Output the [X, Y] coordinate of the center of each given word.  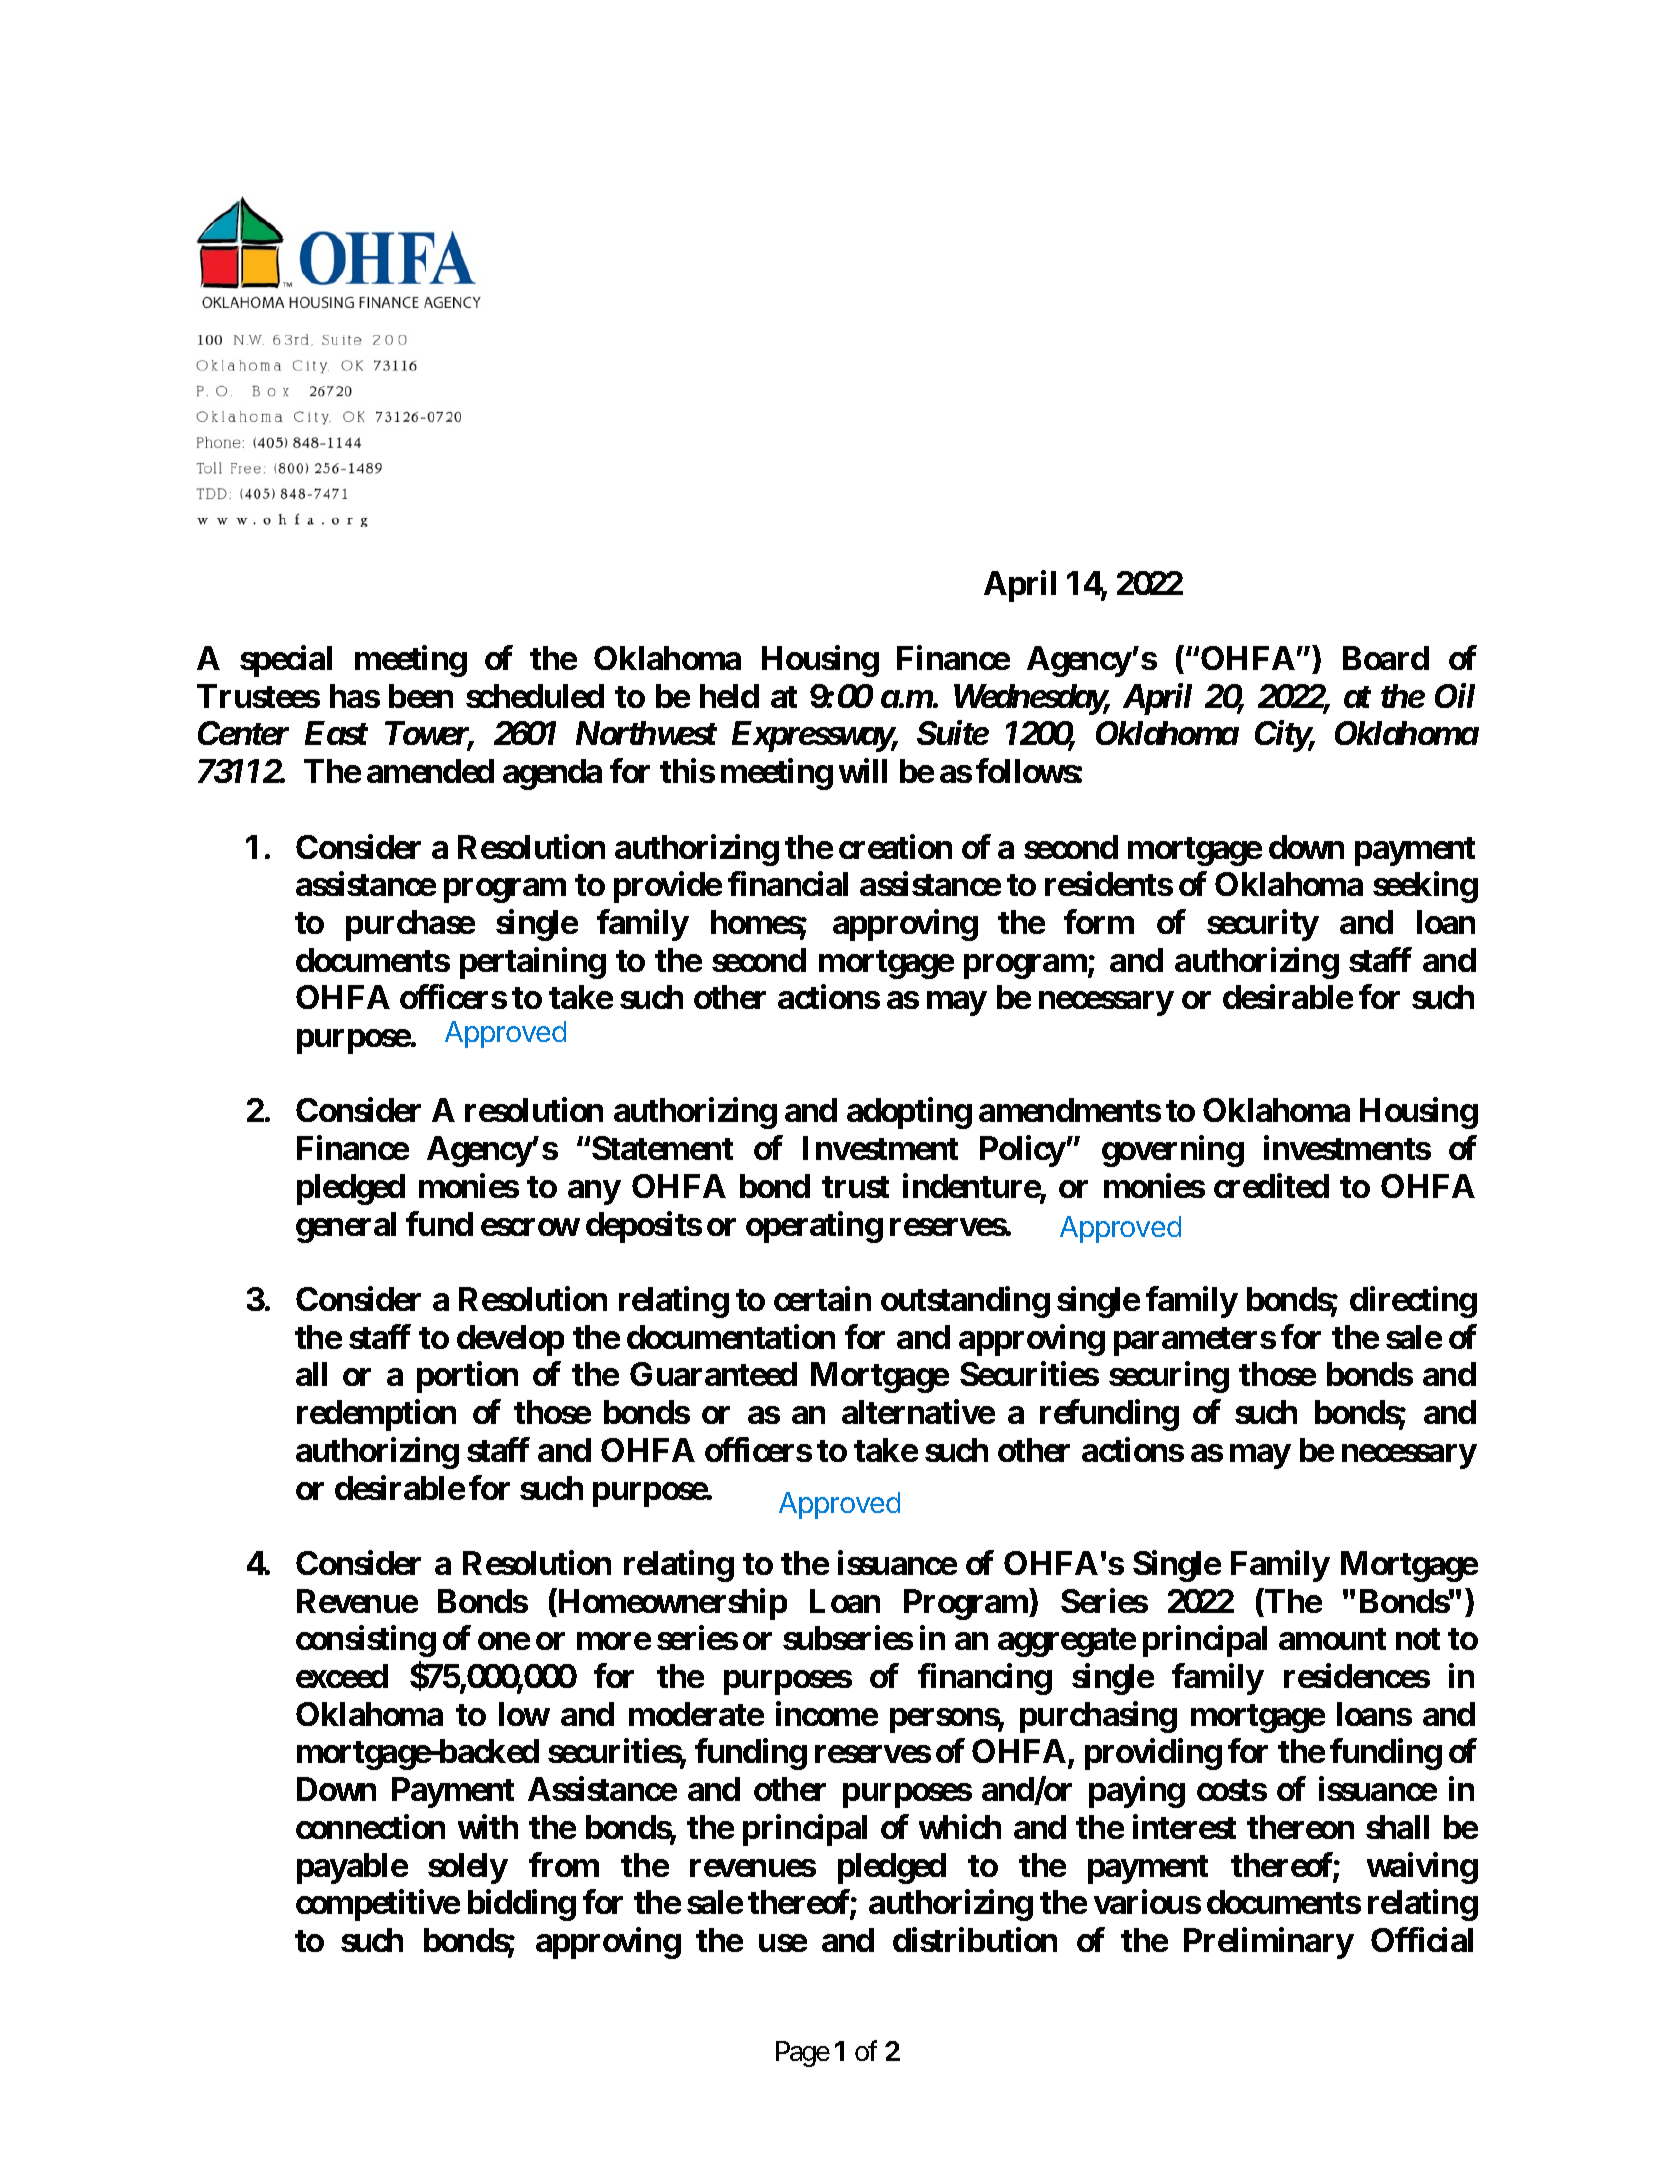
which [960, 1826]
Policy [1023, 1151]
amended [430, 771]
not [1418, 1639]
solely [468, 1868]
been [421, 696]
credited [1271, 1185]
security [1263, 925]
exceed [342, 1676]
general [346, 1227]
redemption [376, 1415]
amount [1332, 1639]
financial [788, 884]
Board [1386, 658]
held [729, 696]
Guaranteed [713, 1374]
